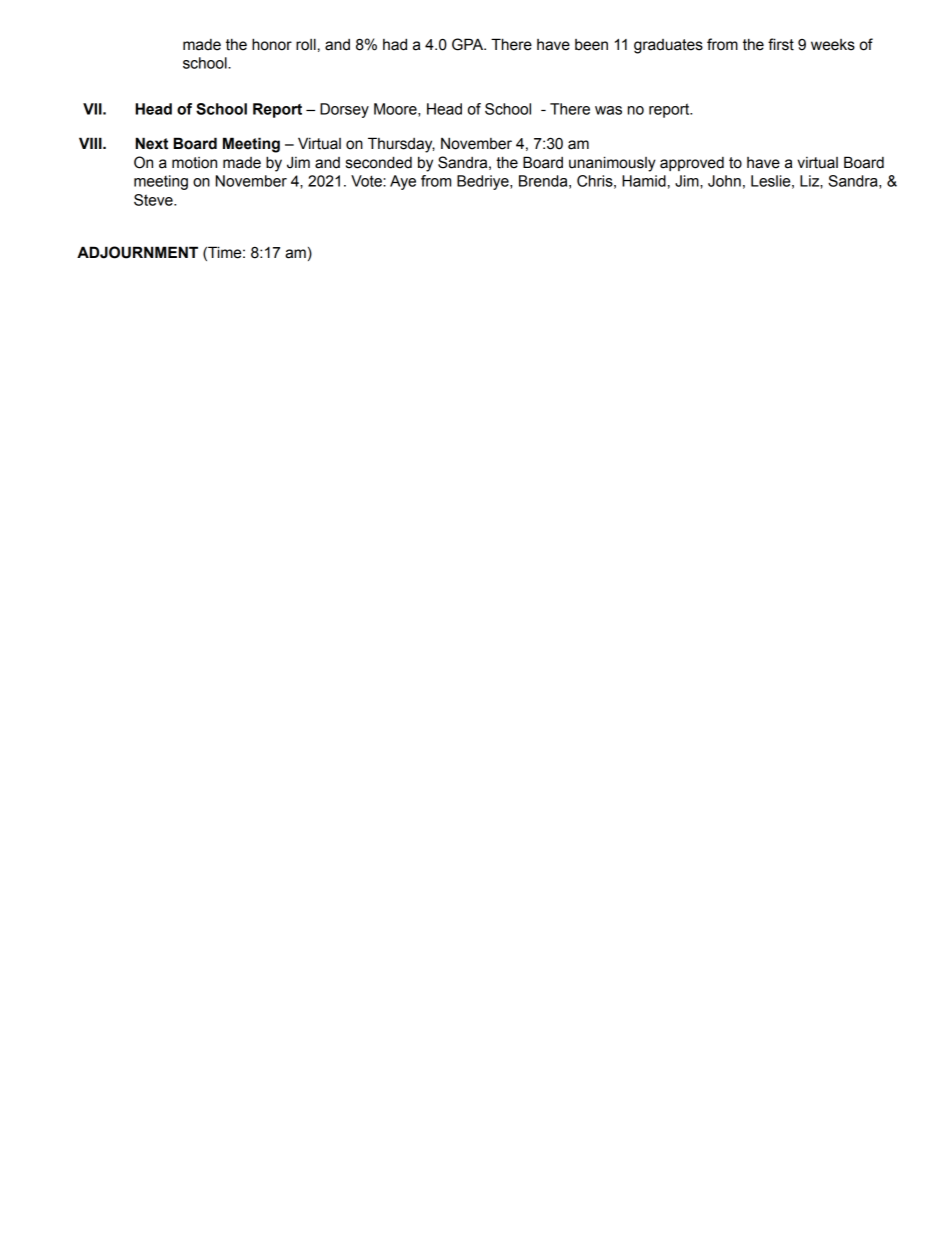 The width and height of the screenshot is (952, 1233). What do you see at coordinates (344, 110) in the screenshot?
I see `Dorsey` at bounding box center [344, 110].
